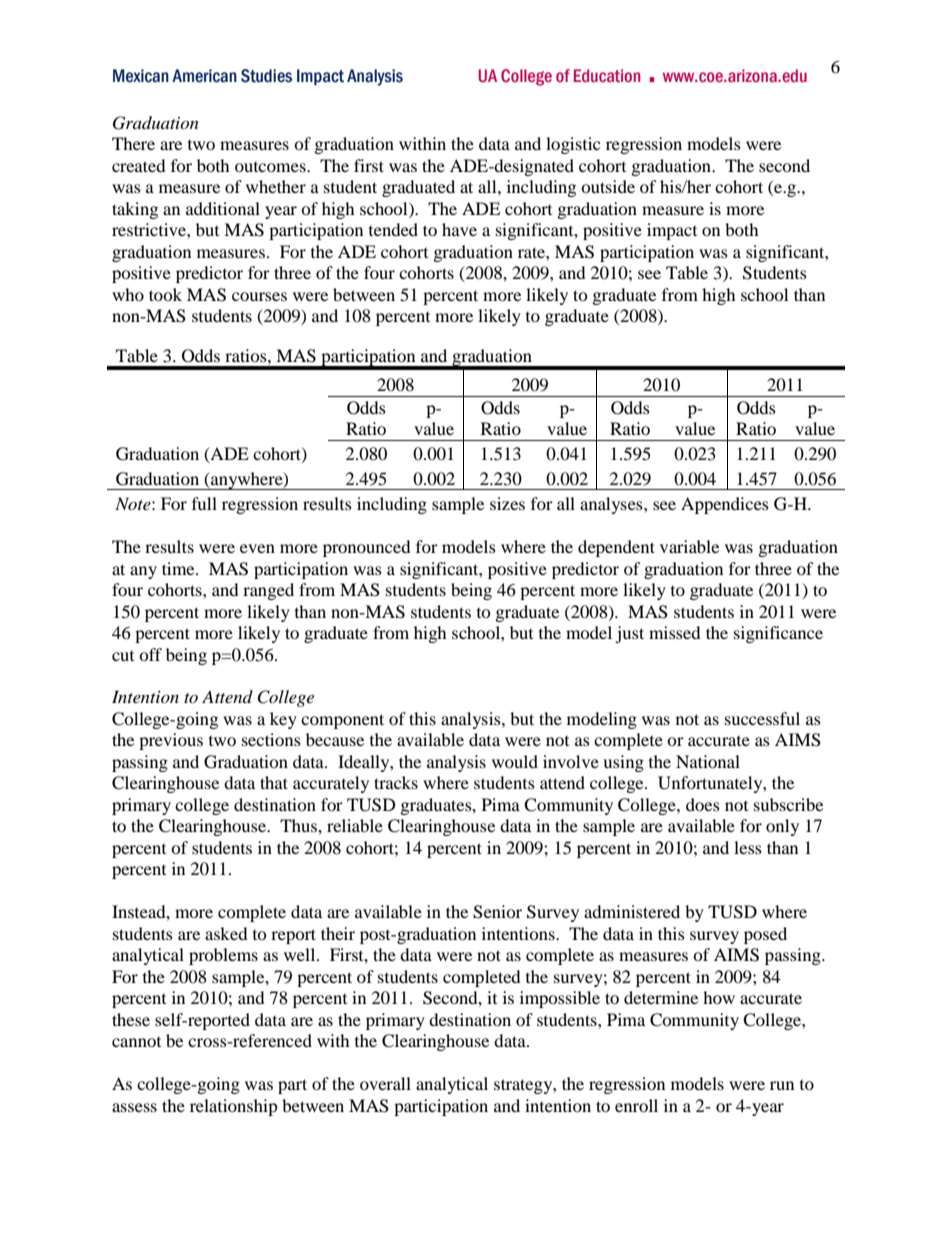 The width and height of the page is (952, 1233). I want to click on American, so click(204, 76).
